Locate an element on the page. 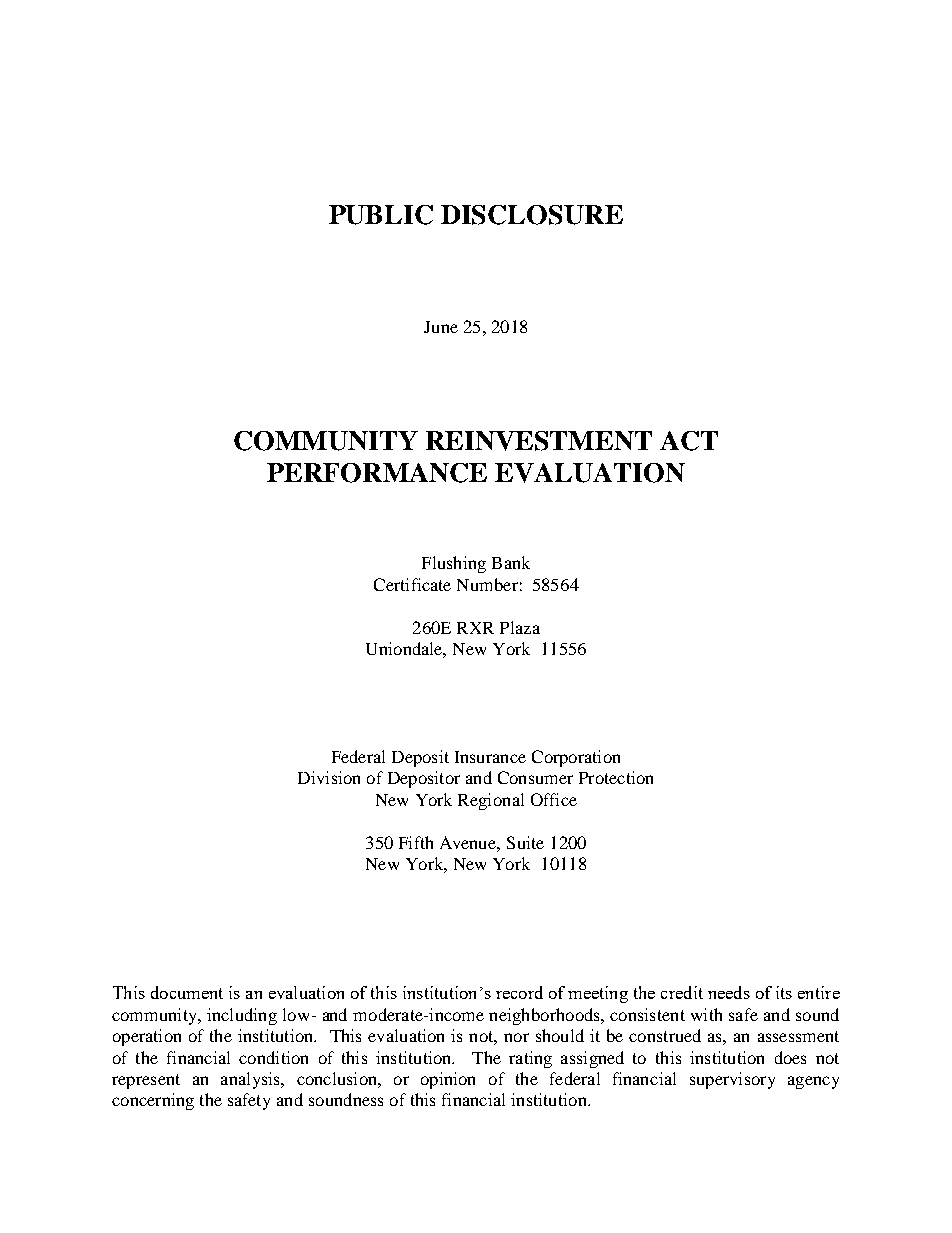  Protection is located at coordinates (616, 777).
